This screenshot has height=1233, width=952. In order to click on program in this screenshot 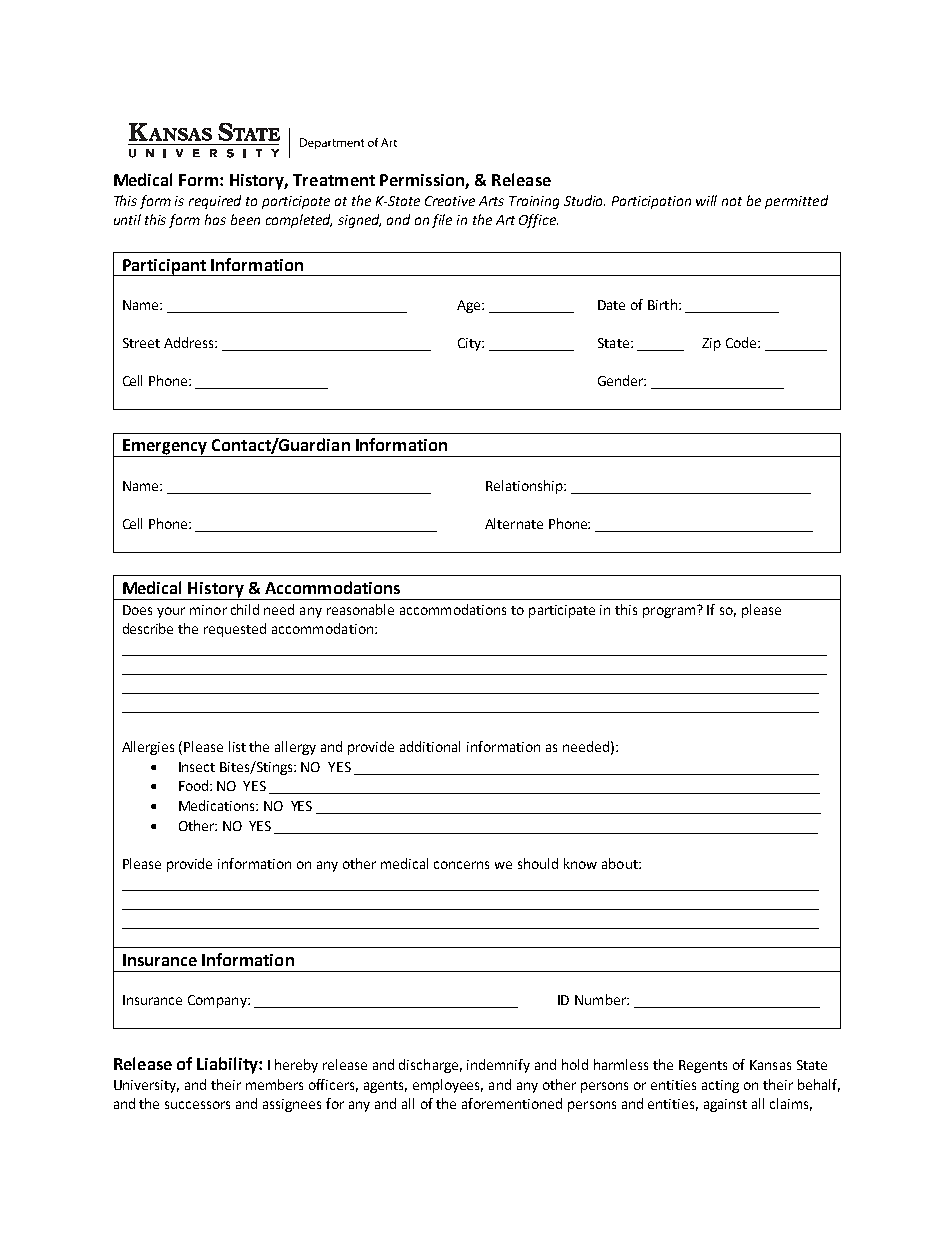, I will do `click(670, 611)`.
